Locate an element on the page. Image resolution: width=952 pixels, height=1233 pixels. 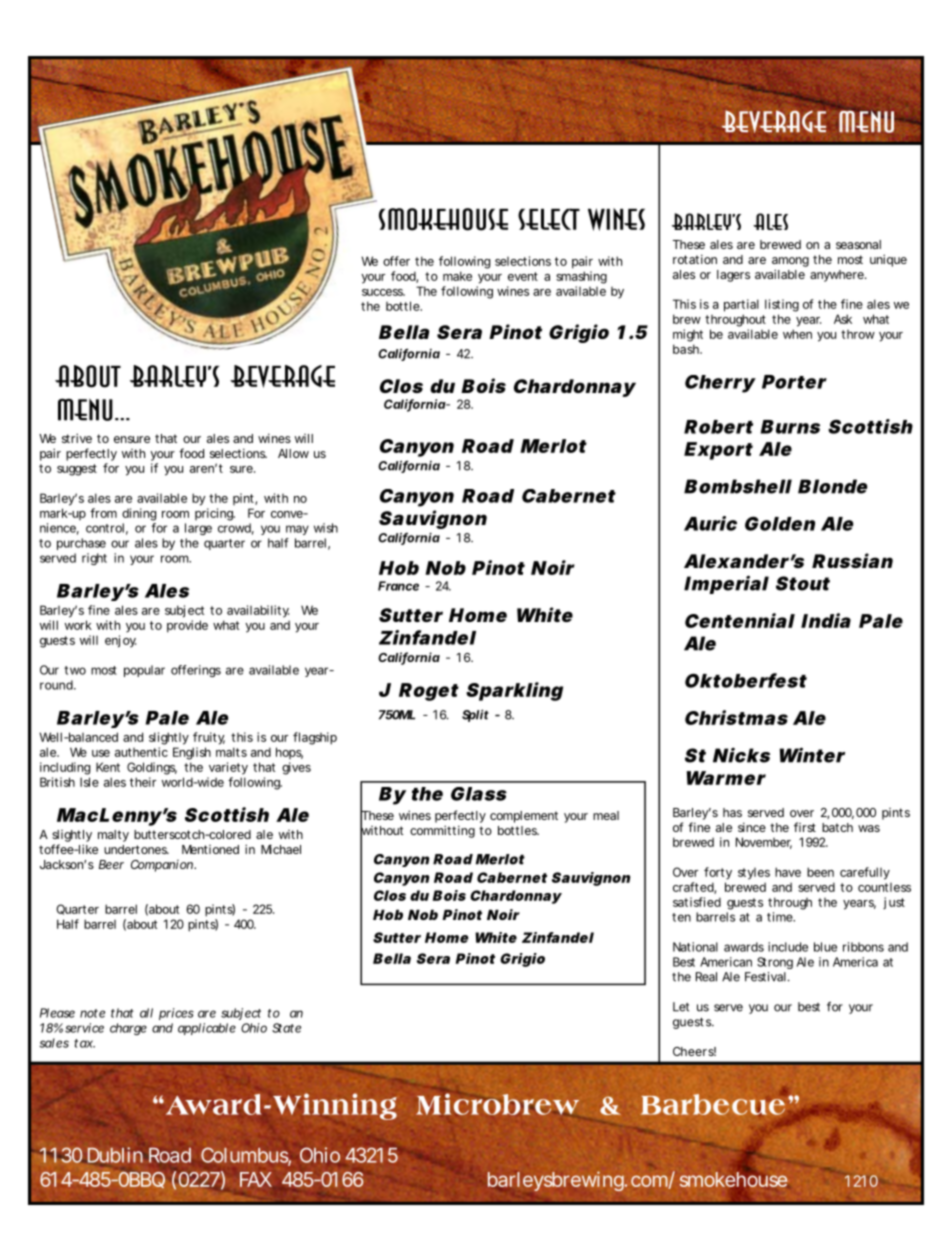
include is located at coordinates (788, 947).
